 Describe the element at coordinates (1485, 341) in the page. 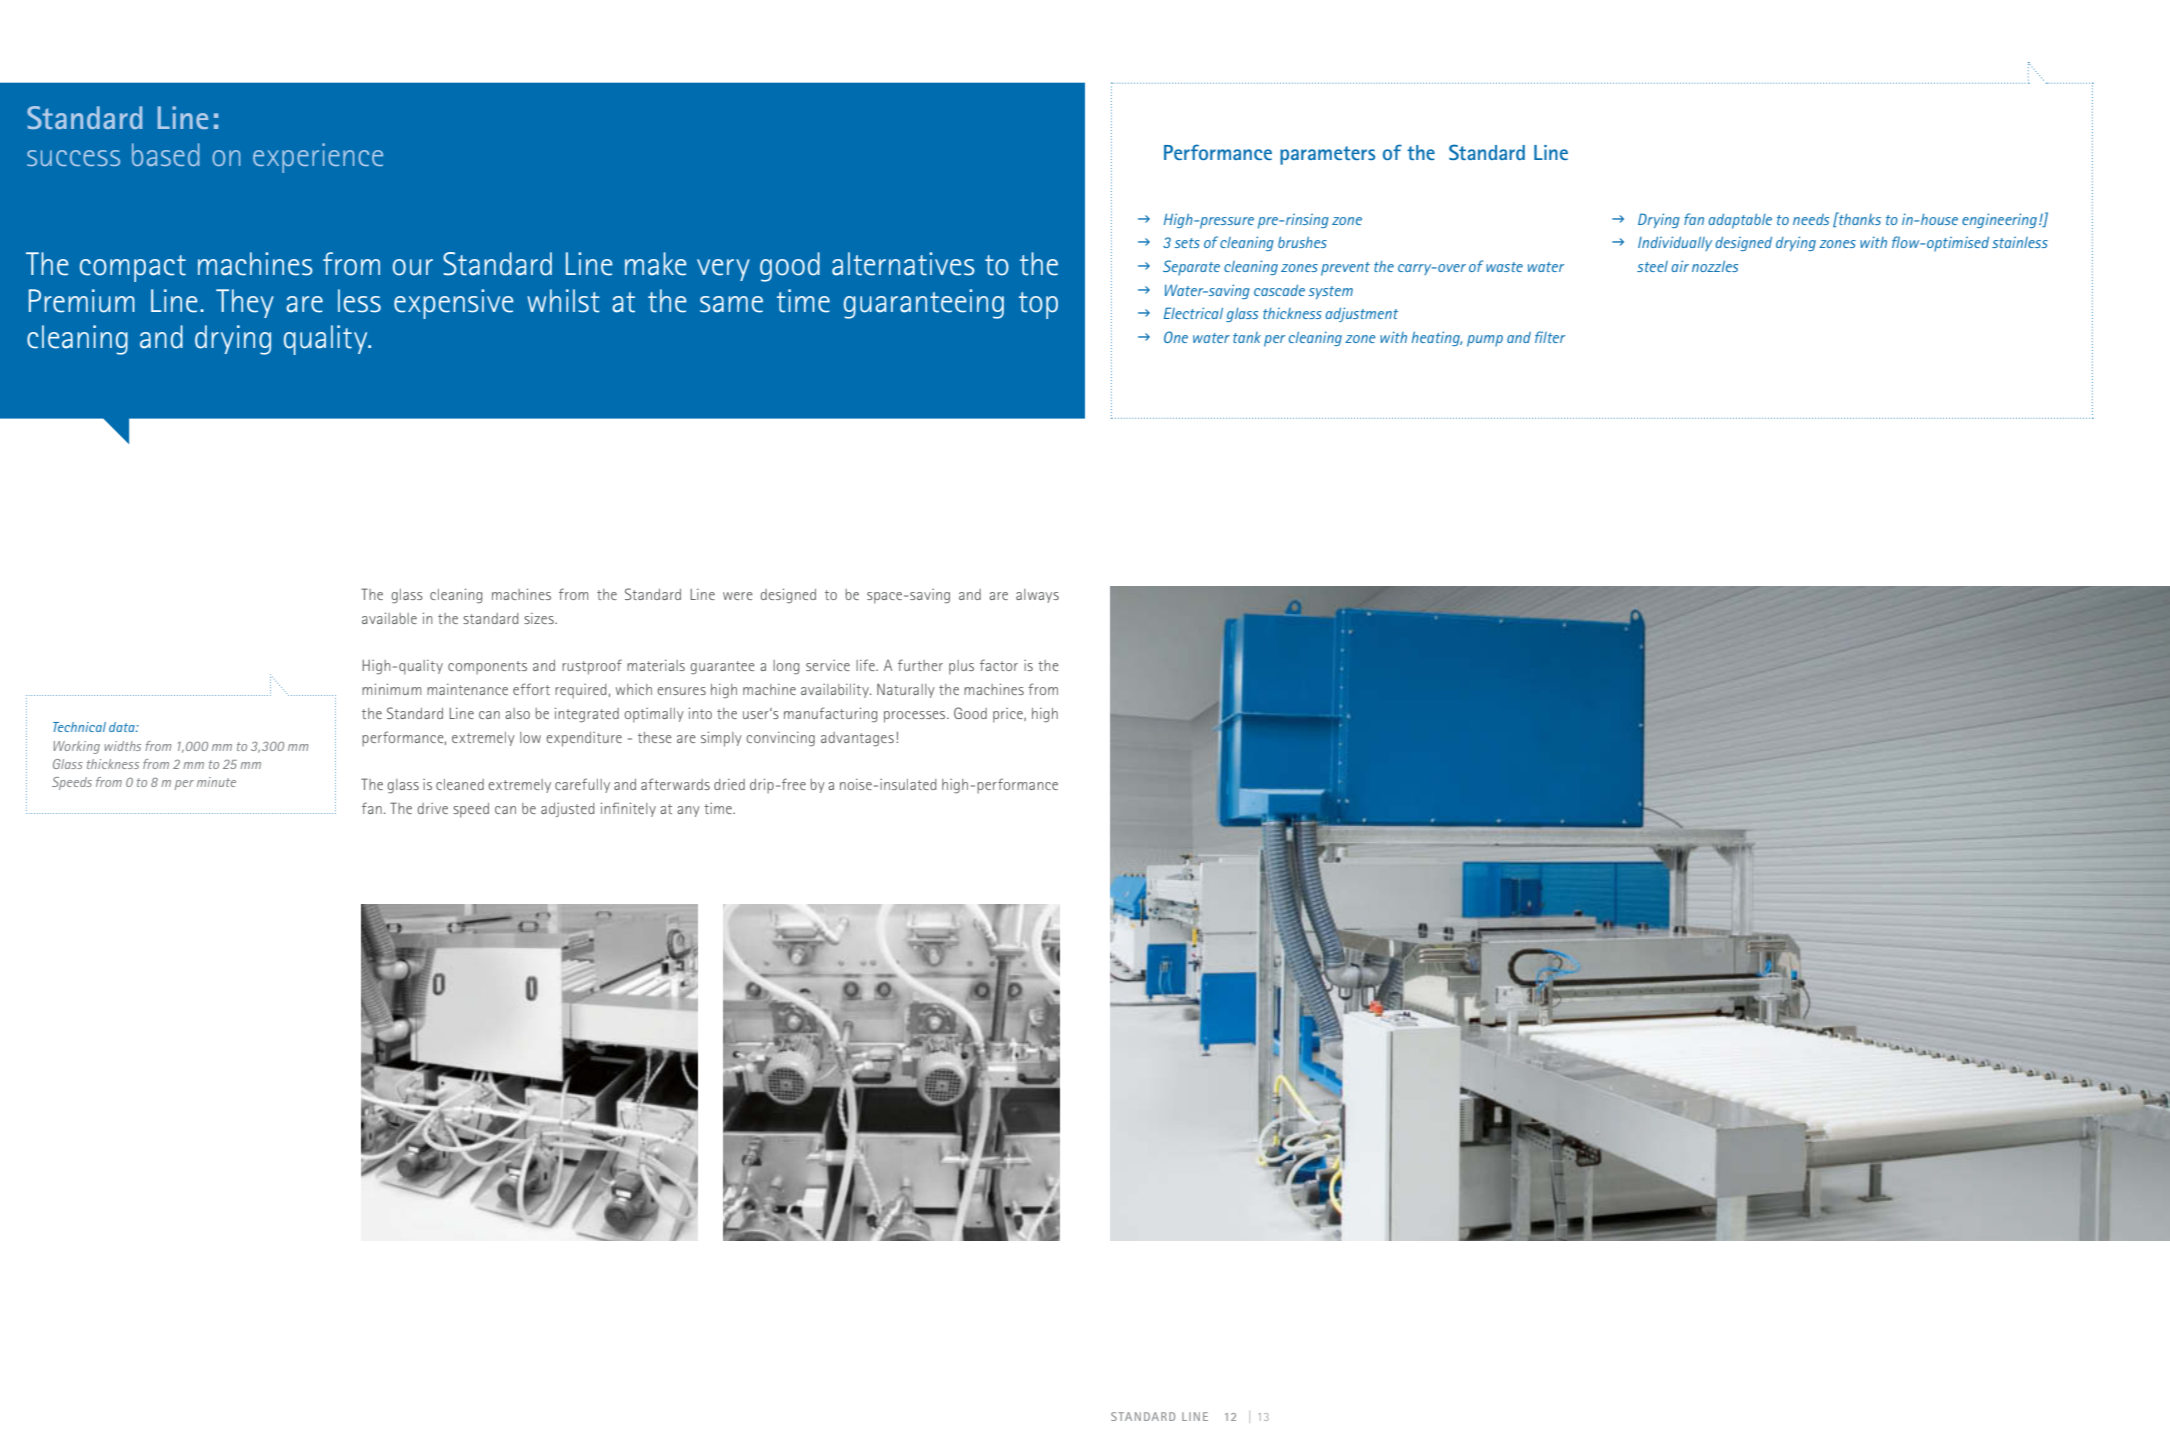

I see `pump` at that location.
